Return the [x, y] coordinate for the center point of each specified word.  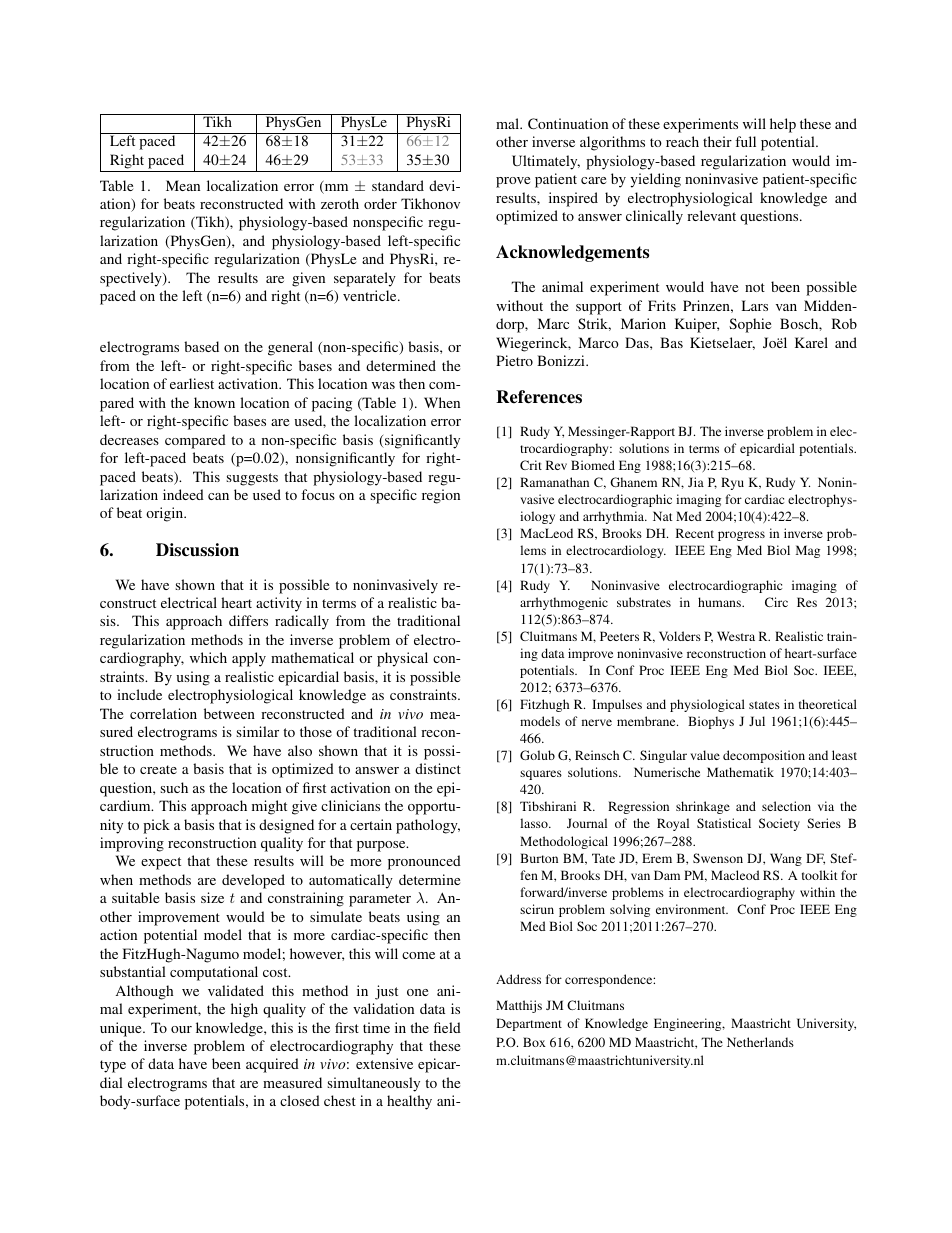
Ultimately [546, 162]
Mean [183, 185]
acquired [272, 1065]
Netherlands [760, 1042]
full [745, 141]
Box [534, 1042]
